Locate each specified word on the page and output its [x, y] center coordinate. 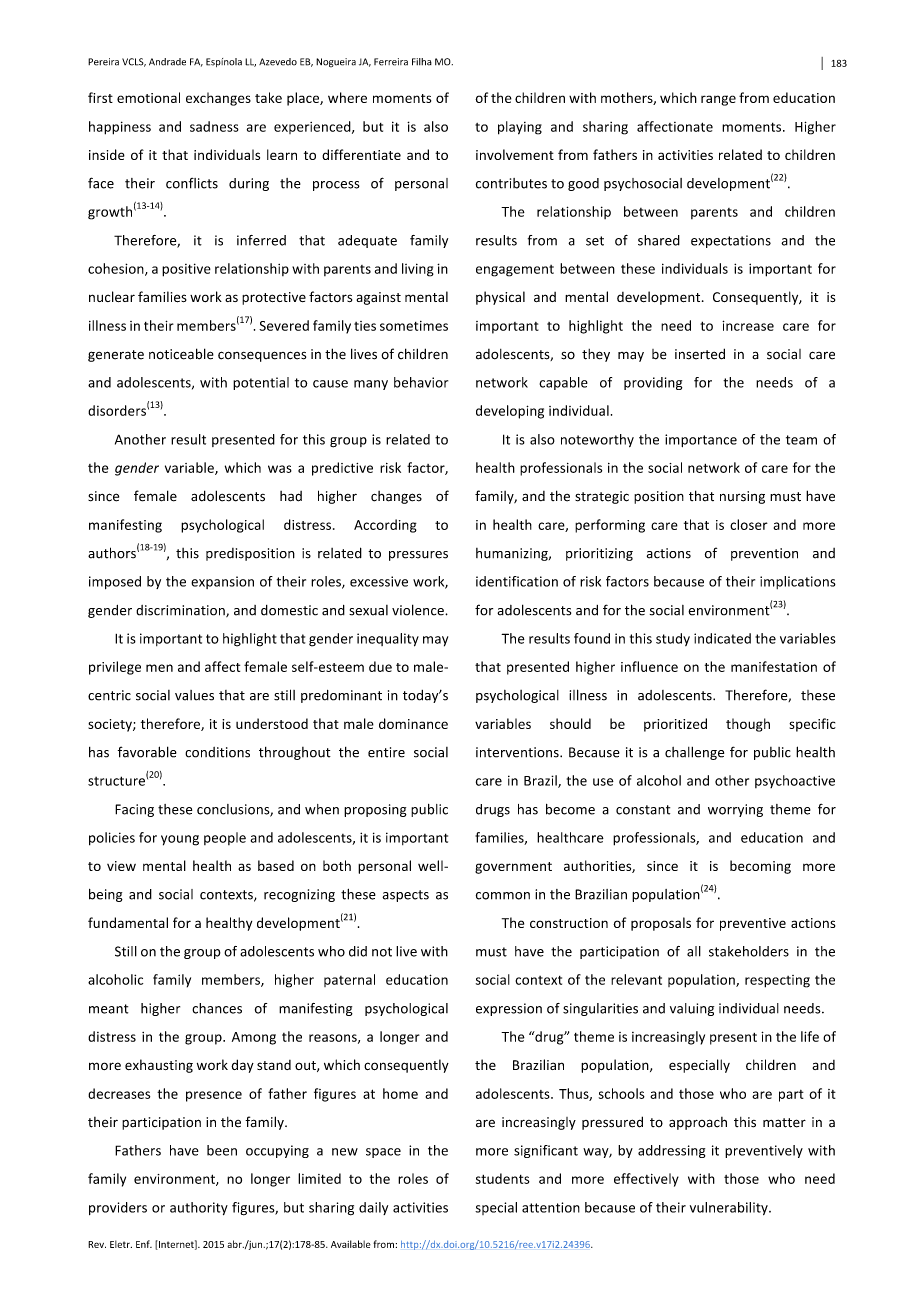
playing [520, 128]
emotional [148, 97]
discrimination [181, 611]
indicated [722, 638]
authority [199, 1208]
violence [419, 610]
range [718, 100]
